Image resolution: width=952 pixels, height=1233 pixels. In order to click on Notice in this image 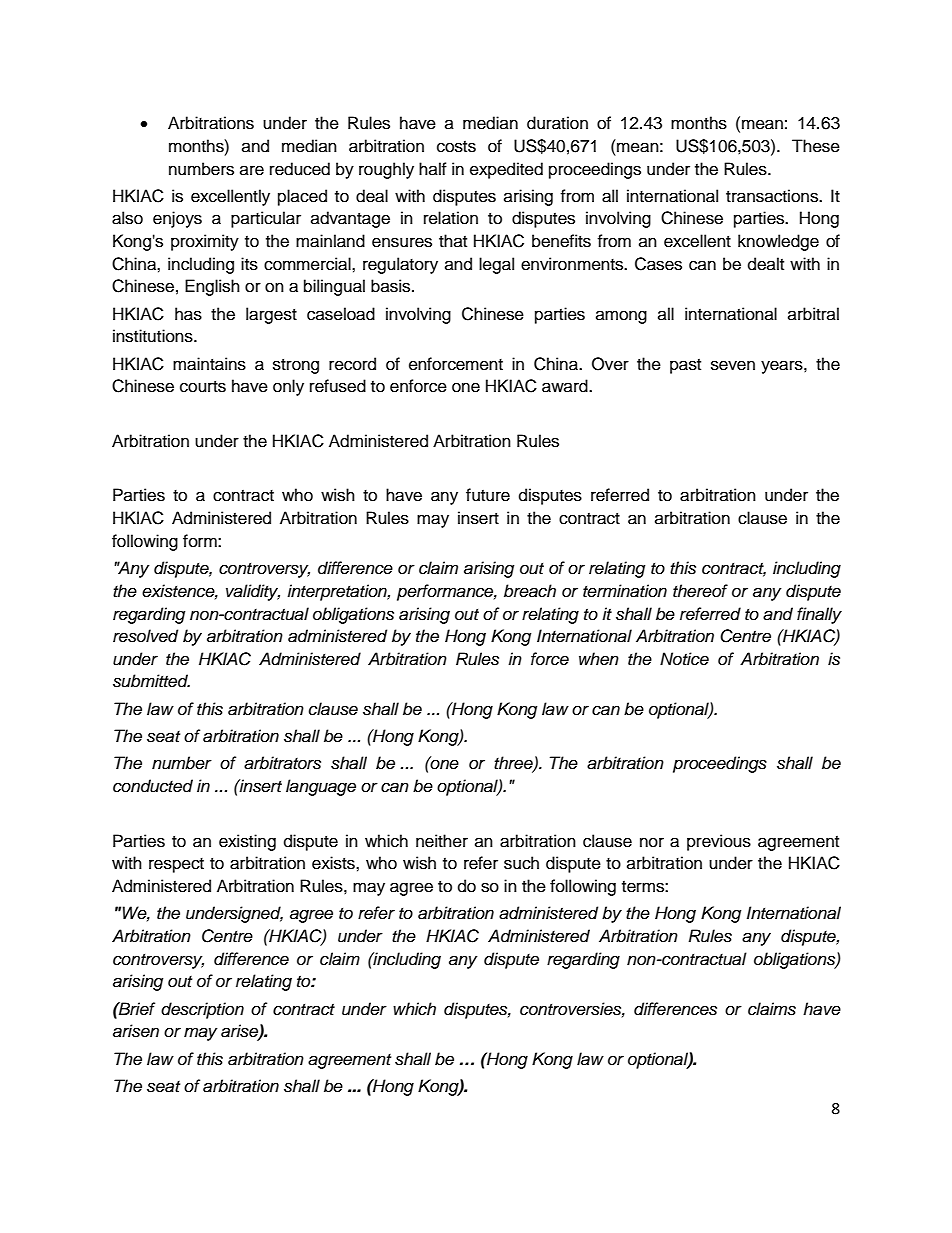, I will do `click(684, 659)`.
